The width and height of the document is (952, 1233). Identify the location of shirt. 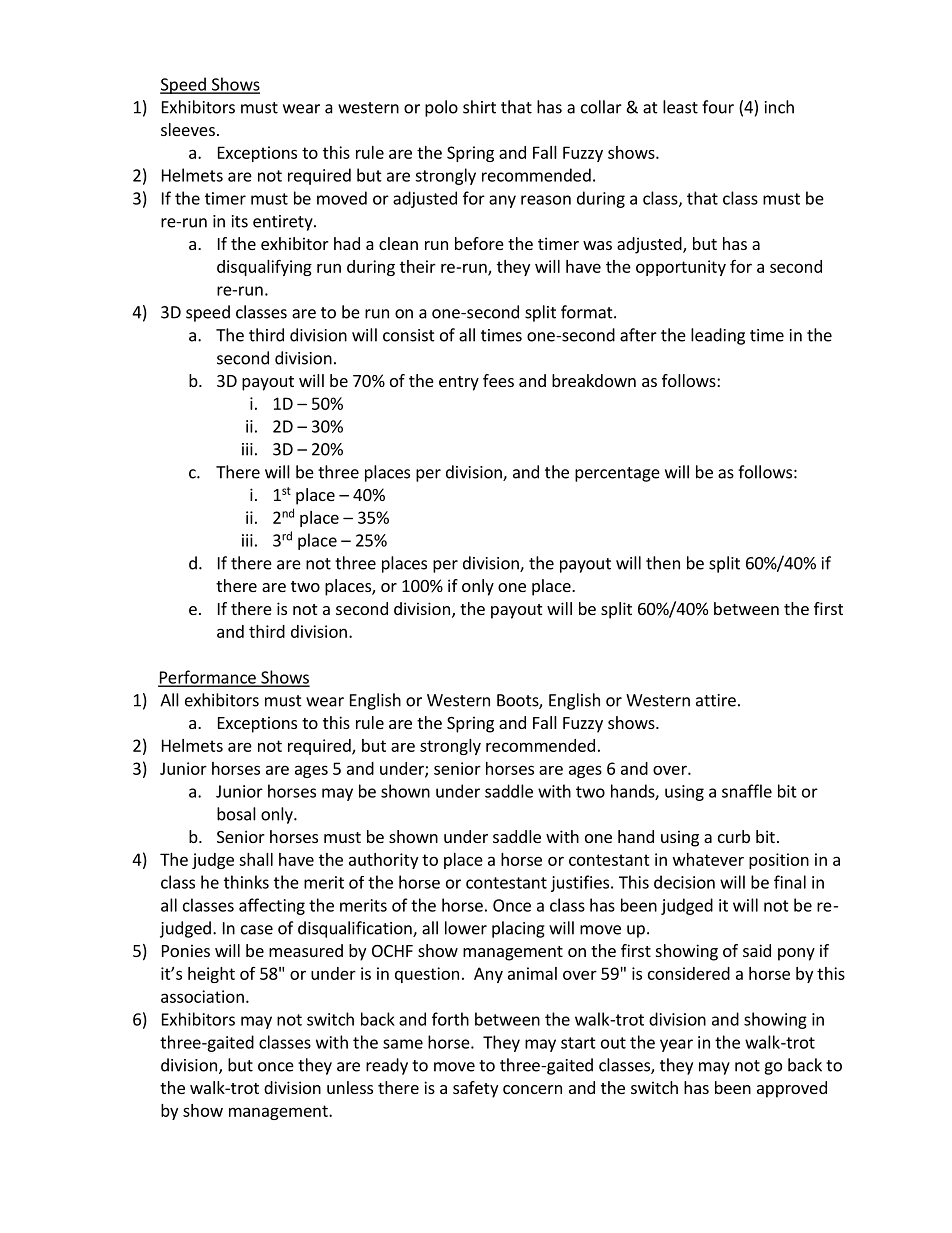
(479, 107).
